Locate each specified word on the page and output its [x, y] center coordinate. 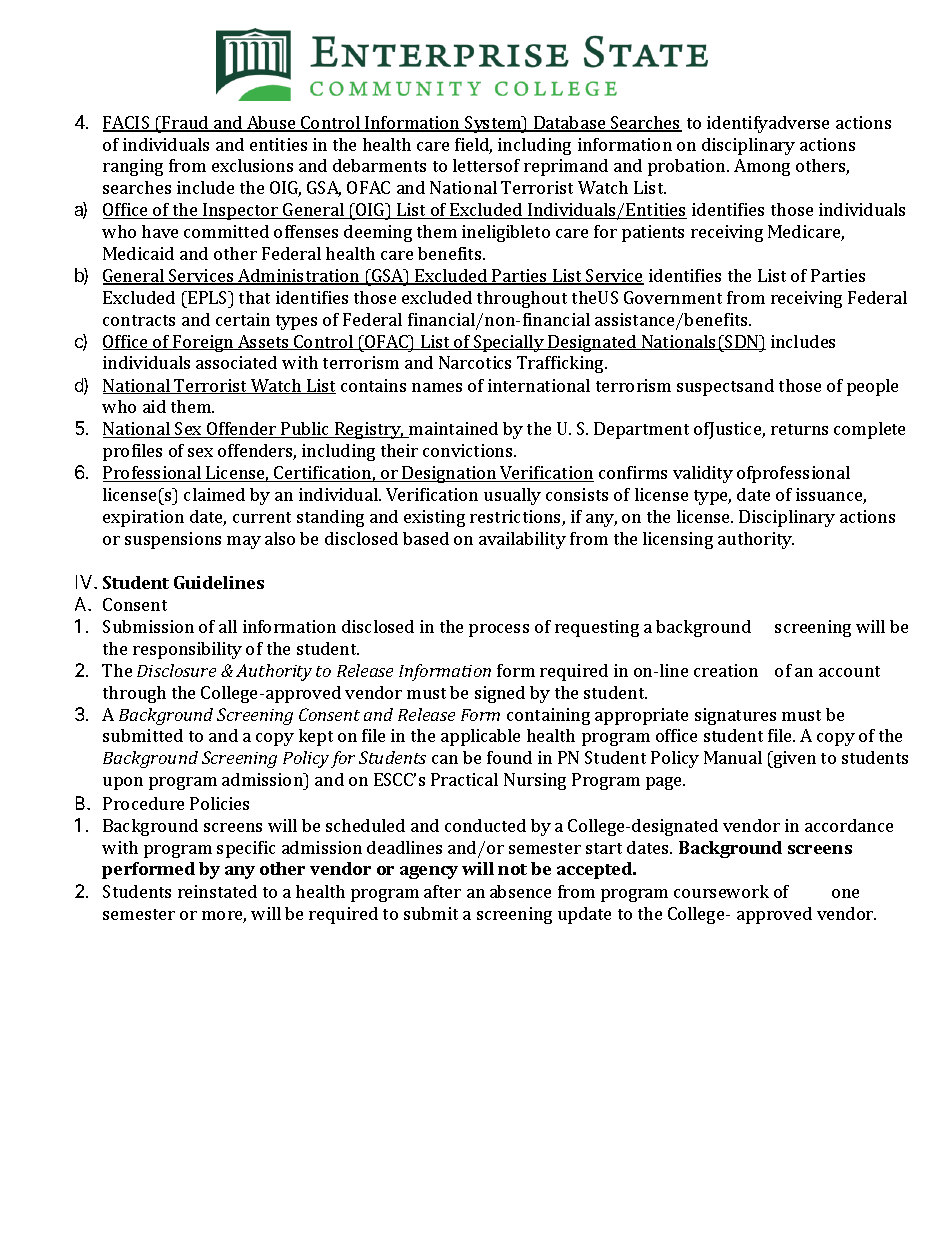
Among [762, 167]
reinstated [217, 891]
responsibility [187, 650]
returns [799, 429]
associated [236, 362]
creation [726, 670]
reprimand [566, 167]
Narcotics [475, 362]
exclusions [252, 165]
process [499, 630]
